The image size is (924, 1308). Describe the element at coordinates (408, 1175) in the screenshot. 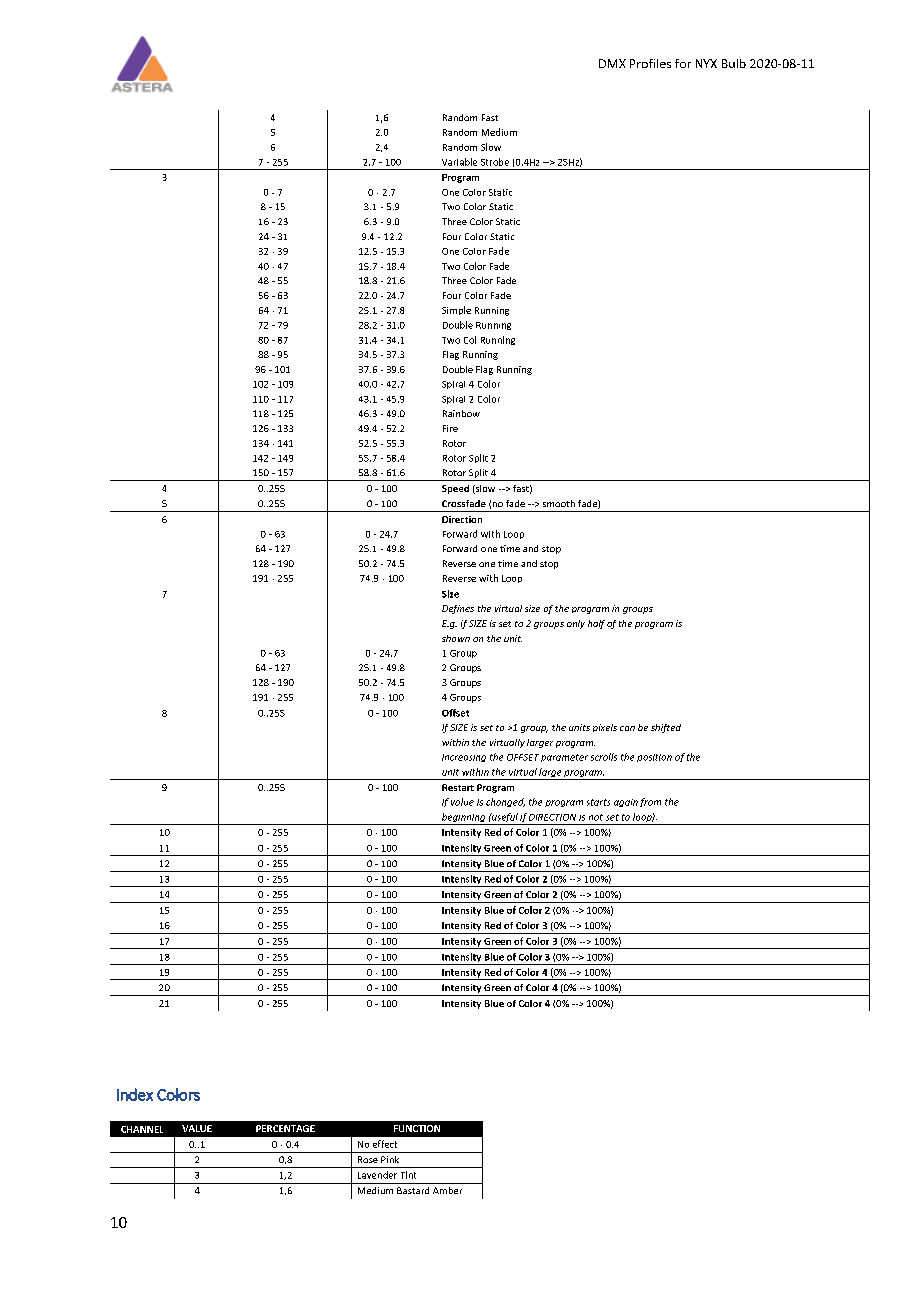

I see `Tint` at that location.
